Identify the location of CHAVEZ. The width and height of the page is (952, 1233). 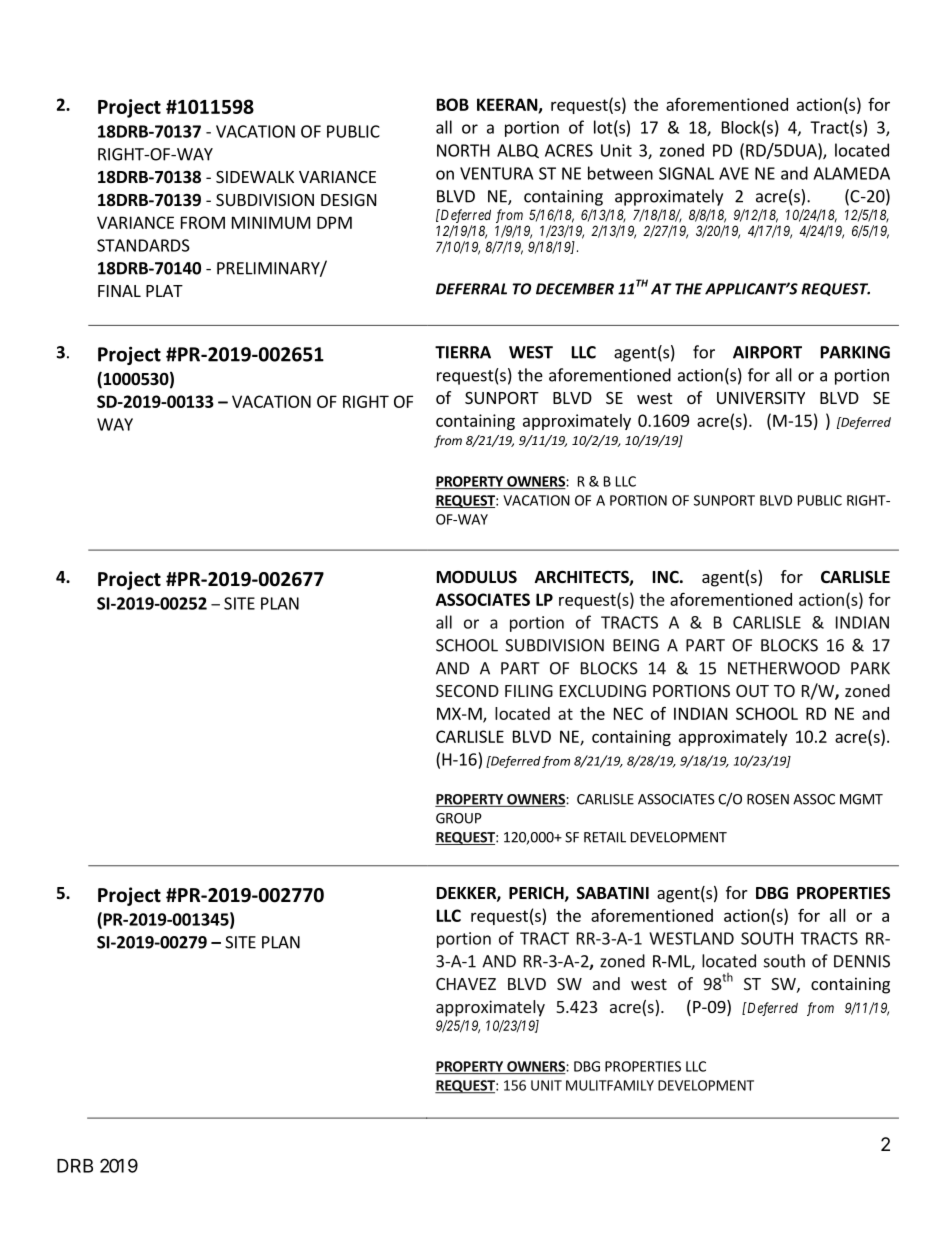
(466, 984).
